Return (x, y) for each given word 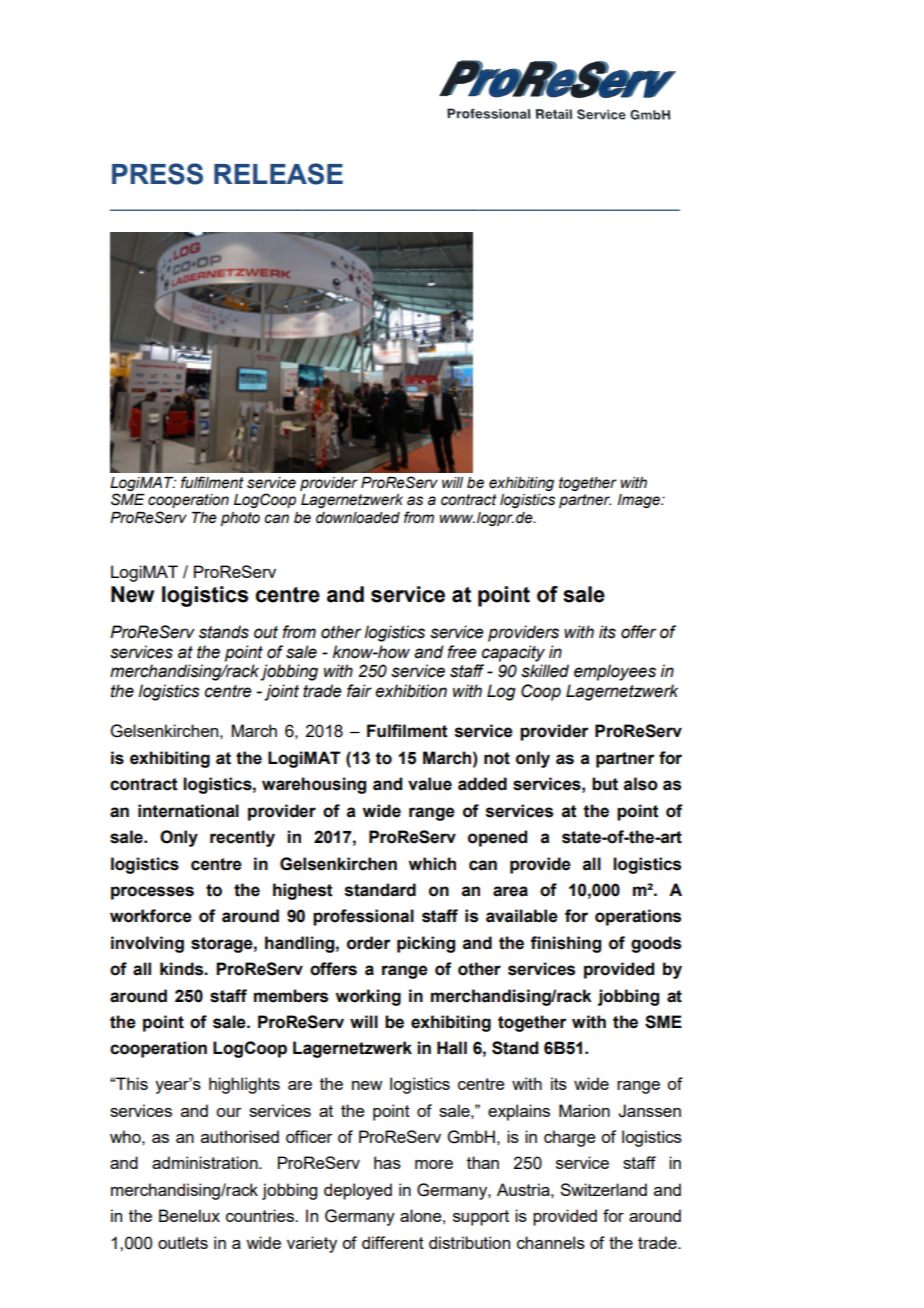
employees (615, 672)
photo (240, 519)
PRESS (157, 174)
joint (281, 692)
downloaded (358, 518)
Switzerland (603, 1189)
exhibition (411, 691)
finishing (565, 944)
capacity (513, 653)
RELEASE (278, 174)
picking (426, 944)
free (462, 652)
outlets (183, 1242)
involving (147, 944)
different (393, 1242)
